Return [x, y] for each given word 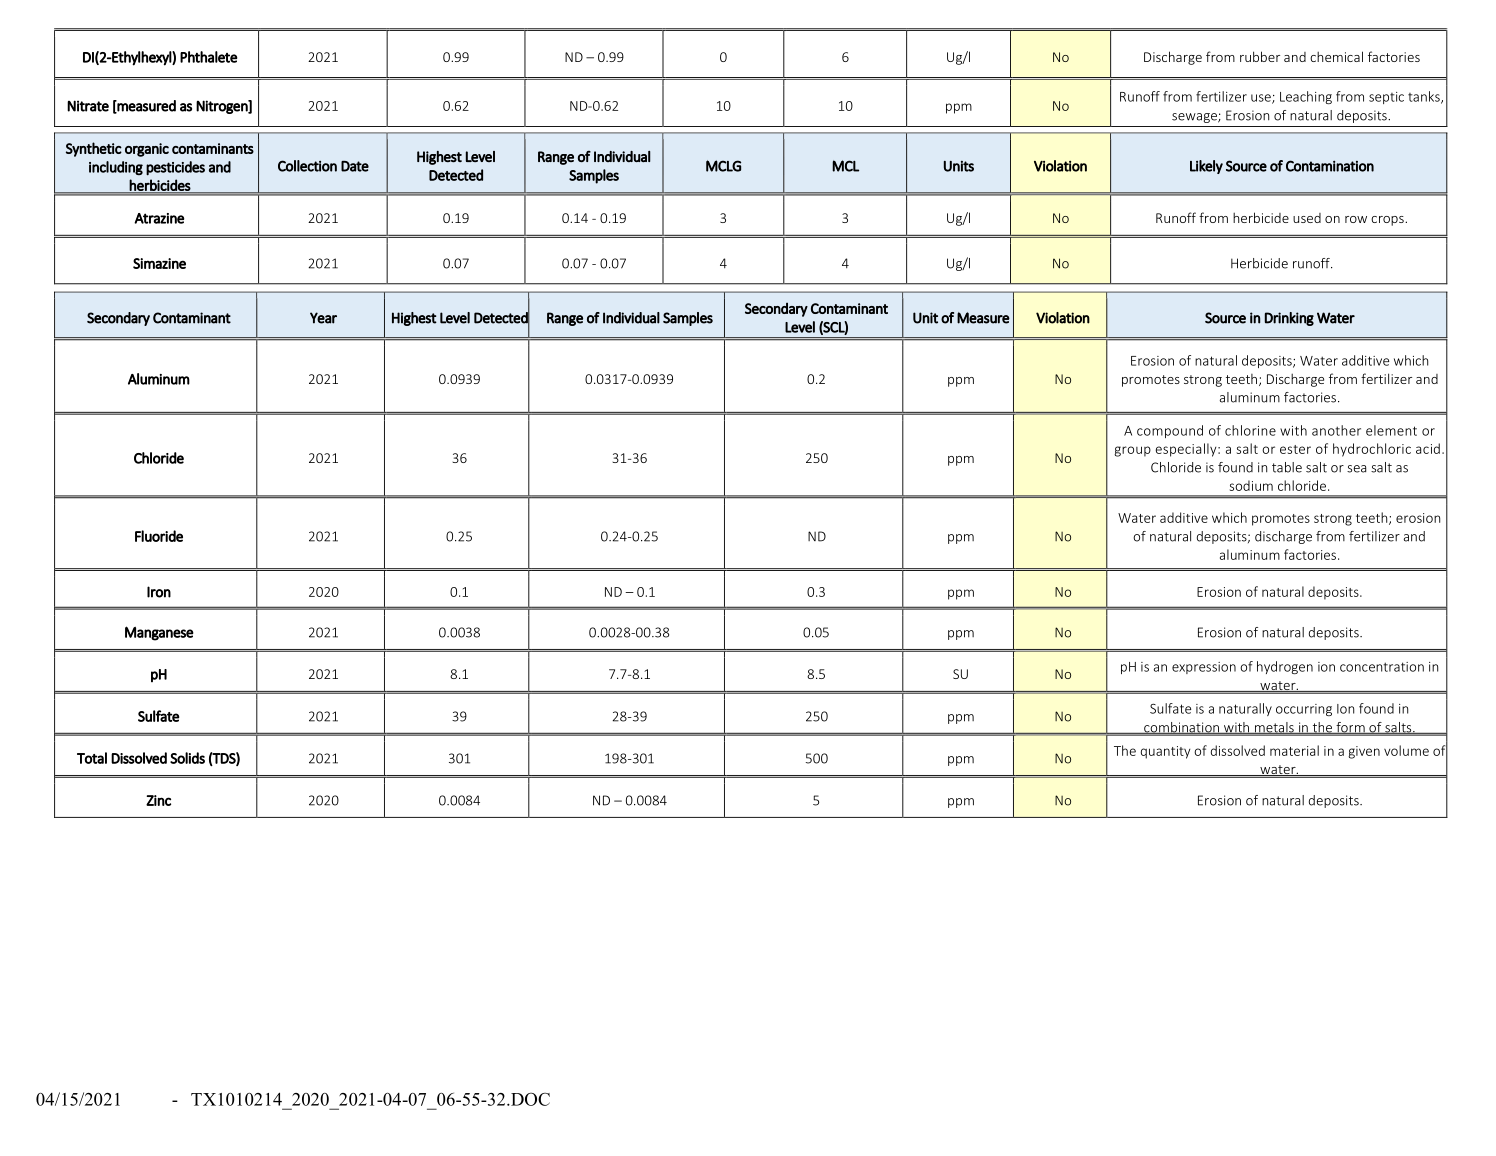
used [1307, 218]
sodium [1251, 485]
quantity [1165, 752]
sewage [1195, 118]
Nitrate [88, 106]
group [1132, 451]
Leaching [1306, 97]
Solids [187, 758]
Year [323, 318]
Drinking [1289, 319]
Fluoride [159, 536]
